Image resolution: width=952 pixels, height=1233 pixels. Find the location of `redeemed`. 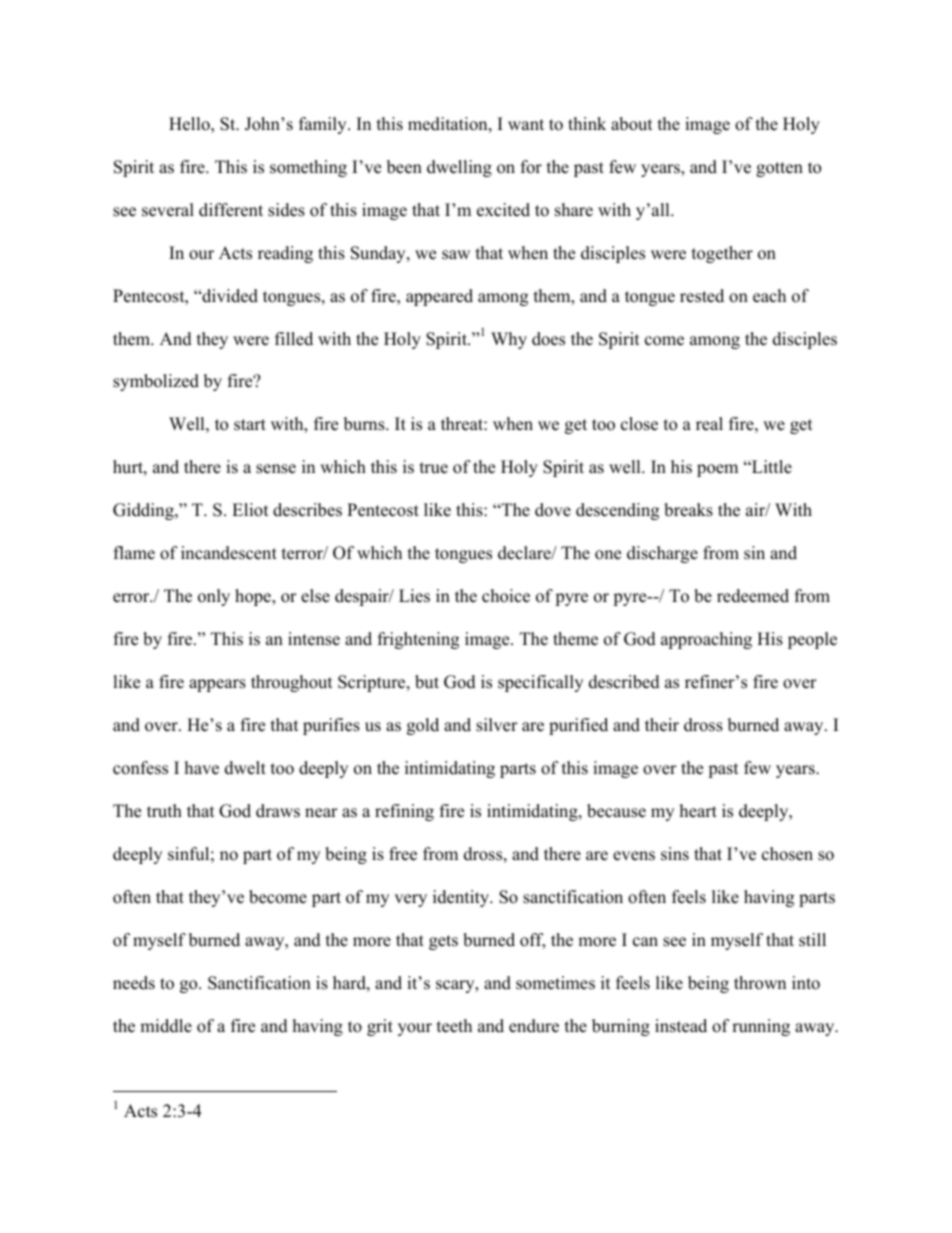

redeemed is located at coordinates (753, 596).
